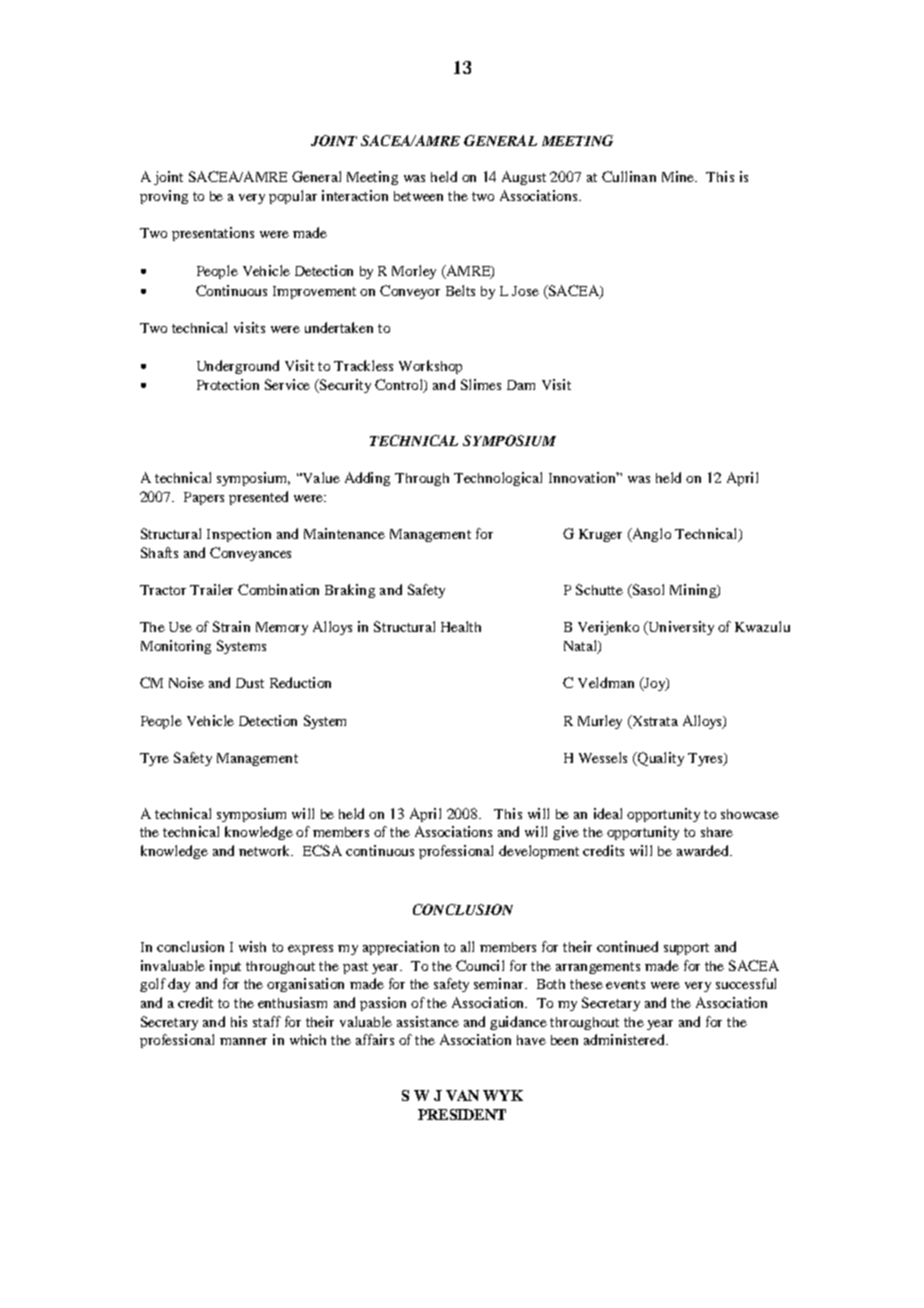  Describe the element at coordinates (228, 384) in the screenshot. I see `Protection` at that location.
